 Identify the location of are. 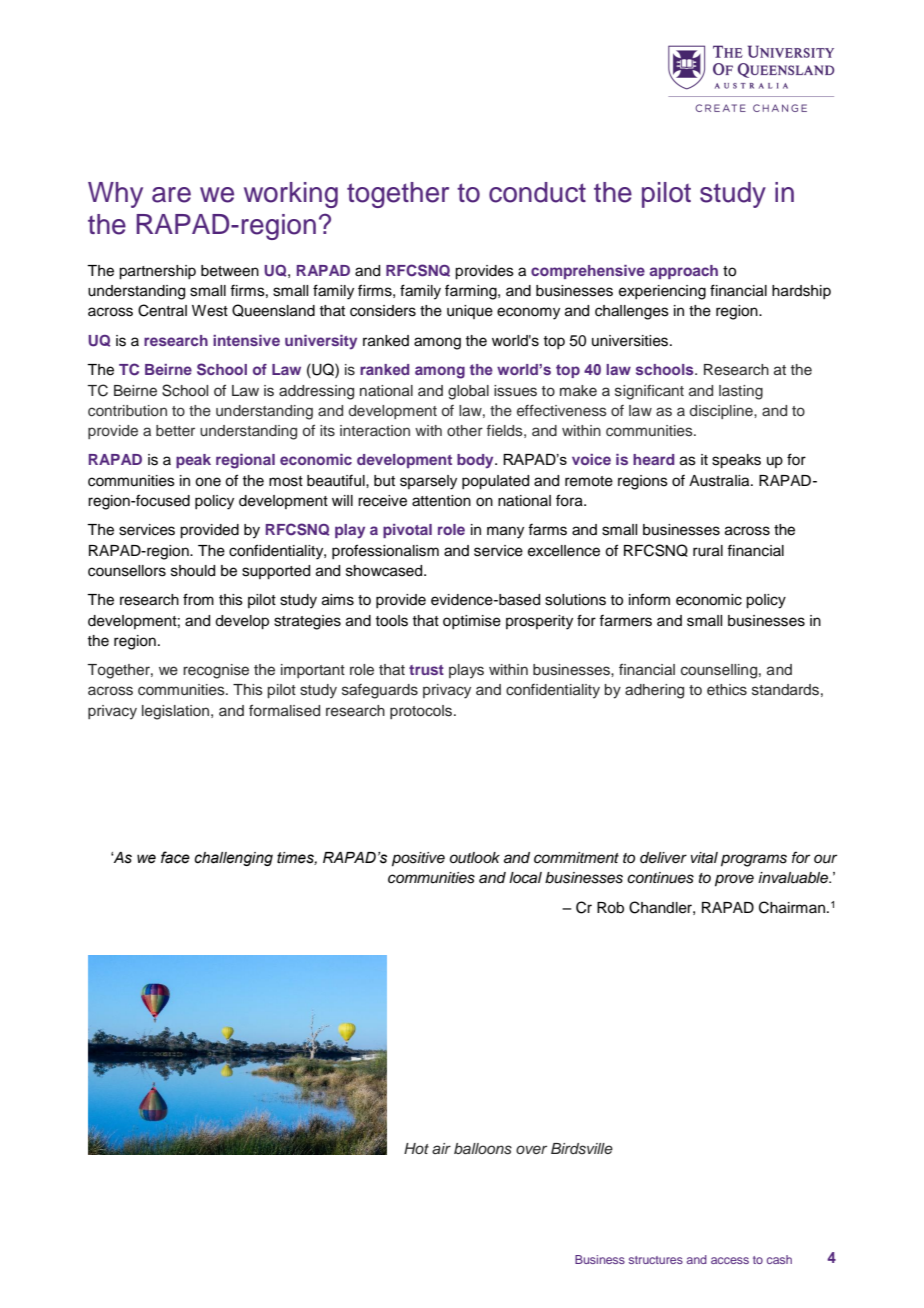
(171, 195).
